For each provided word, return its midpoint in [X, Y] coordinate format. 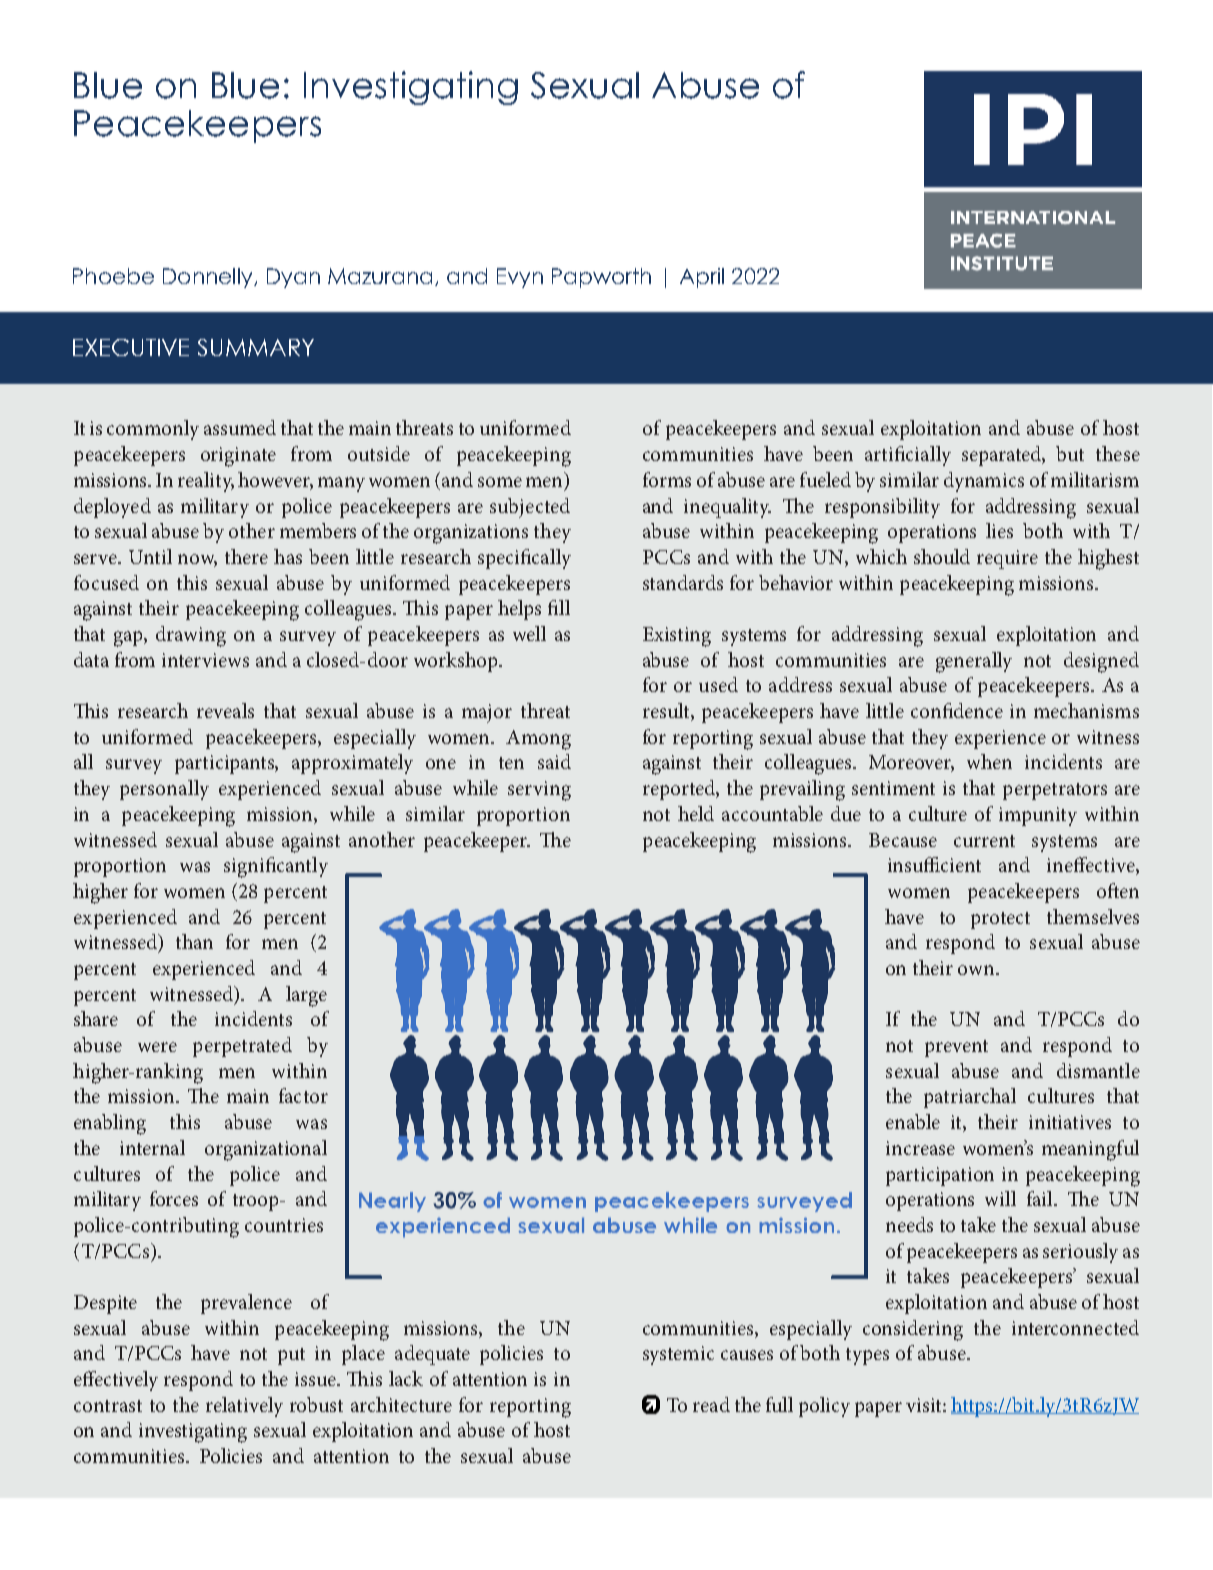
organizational [266, 1150]
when [989, 761]
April [702, 278]
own [977, 970]
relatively [244, 1407]
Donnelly [209, 278]
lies [999, 530]
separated [1003, 456]
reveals [225, 710]
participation [940, 1176]
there [246, 556]
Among [538, 740]
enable [913, 1121]
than [194, 941]
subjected [530, 508]
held [696, 813]
